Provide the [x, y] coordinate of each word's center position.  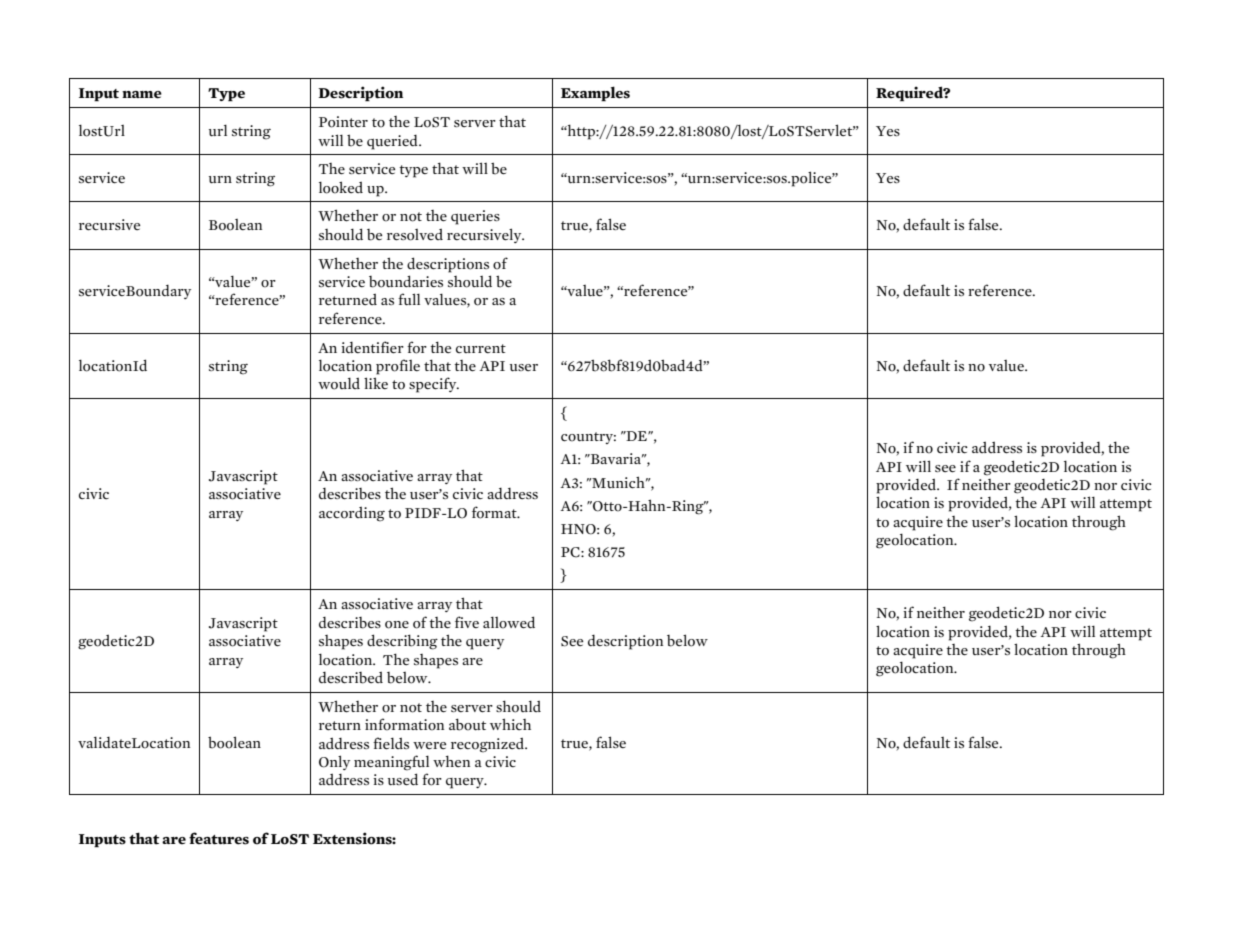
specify [434, 385]
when [451, 761]
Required [910, 94]
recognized [489, 745]
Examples [595, 94]
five [467, 622]
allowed [509, 622]
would [339, 383]
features [219, 838]
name [142, 95]
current [481, 348]
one [397, 625]
